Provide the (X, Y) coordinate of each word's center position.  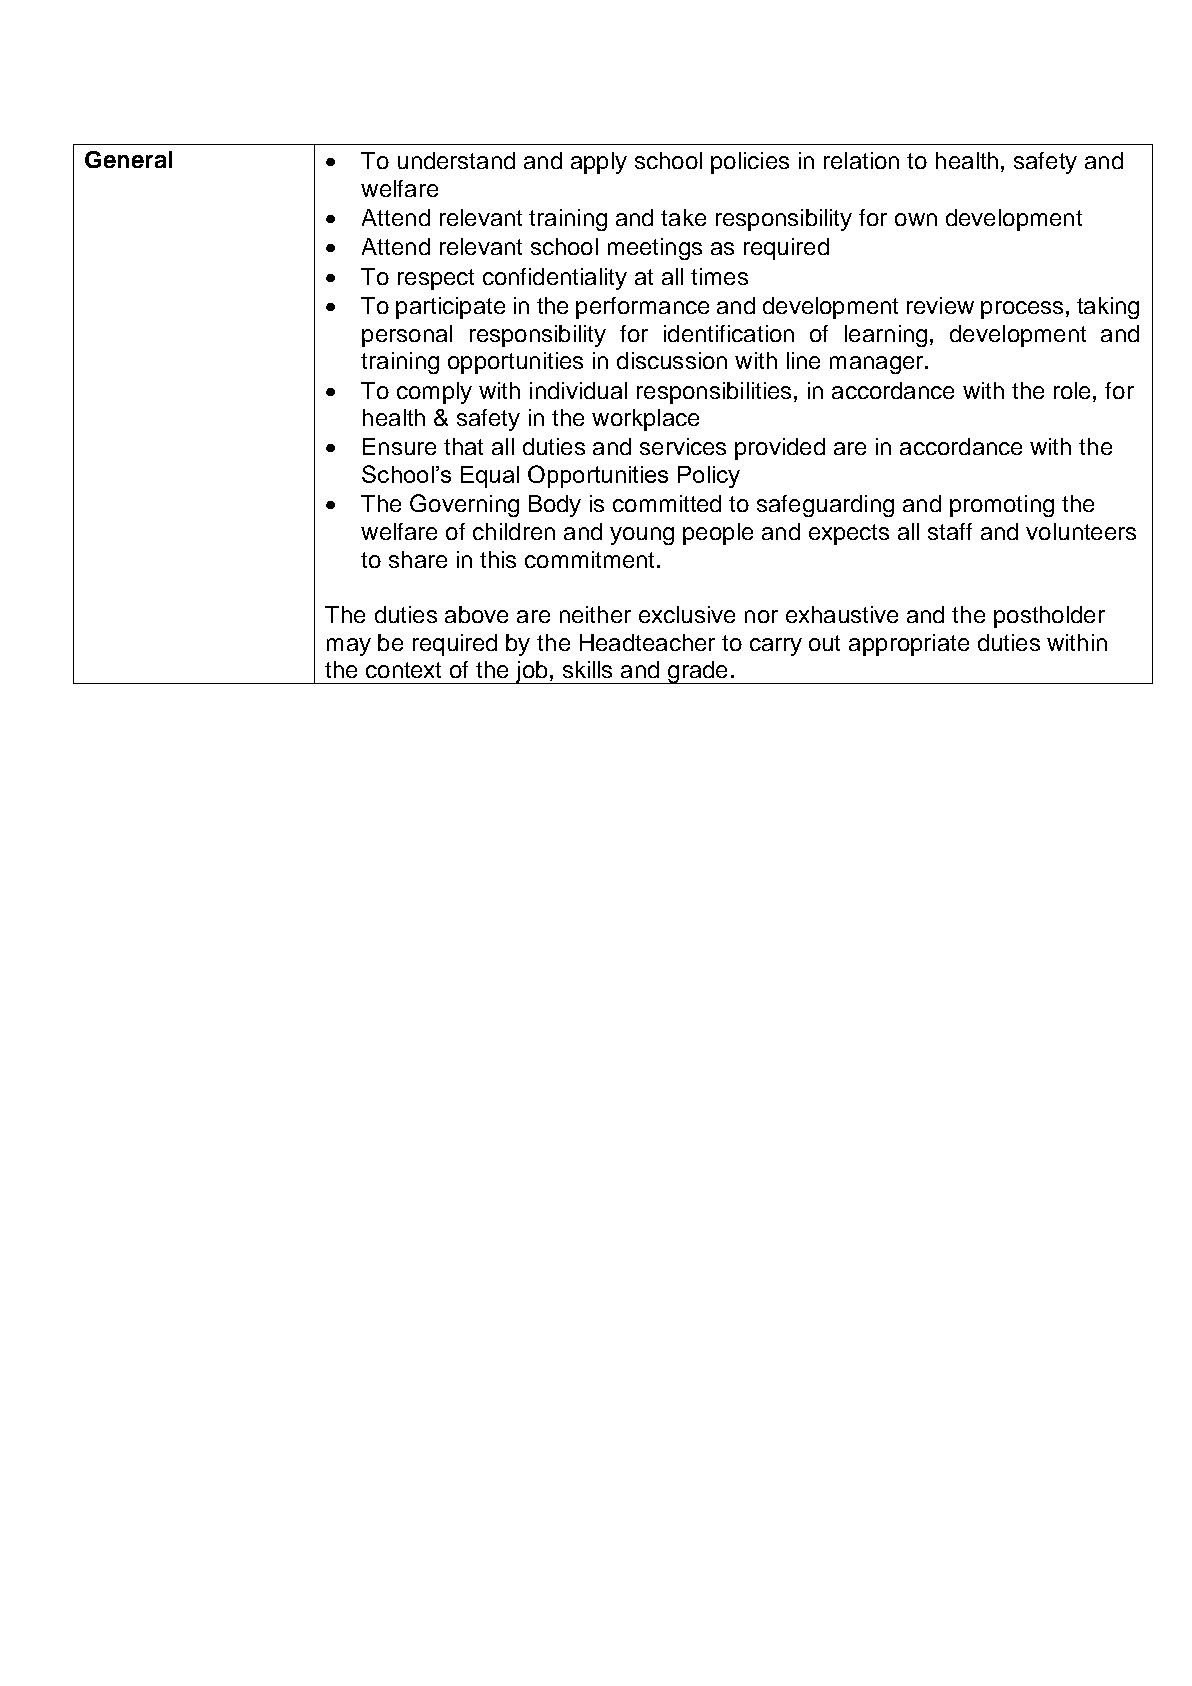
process (1022, 310)
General (128, 159)
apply (599, 163)
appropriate (909, 645)
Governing (464, 505)
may (349, 647)
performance (642, 308)
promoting (1002, 506)
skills (587, 669)
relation (861, 160)
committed (667, 503)
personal (407, 336)
